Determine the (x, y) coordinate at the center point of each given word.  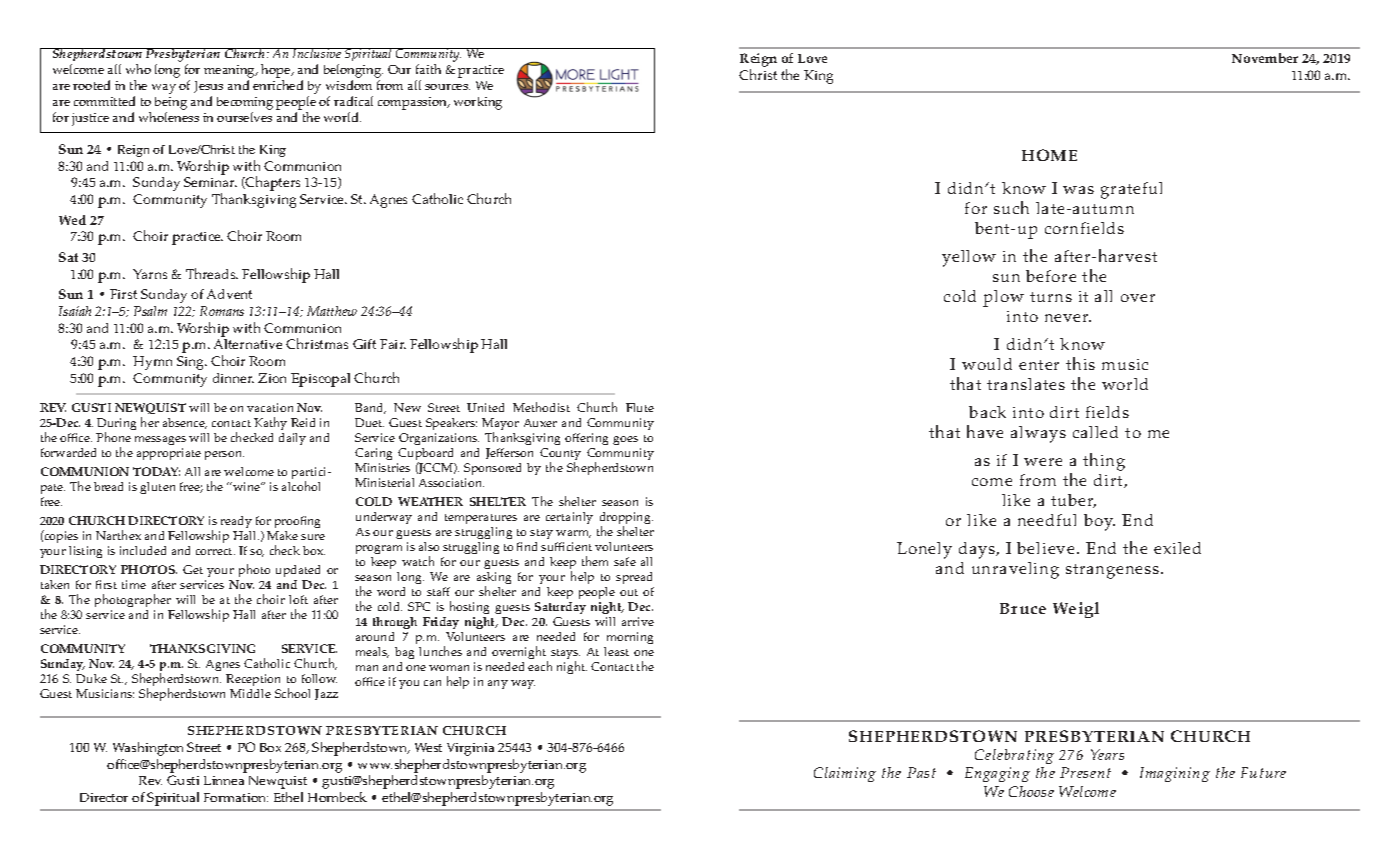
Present (1085, 772)
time (134, 584)
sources (447, 87)
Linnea (224, 780)
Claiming (845, 774)
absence (185, 423)
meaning (231, 73)
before (1051, 276)
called (1095, 432)
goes (625, 440)
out (629, 592)
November (1265, 58)
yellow (969, 258)
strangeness (1114, 571)
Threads (212, 273)
